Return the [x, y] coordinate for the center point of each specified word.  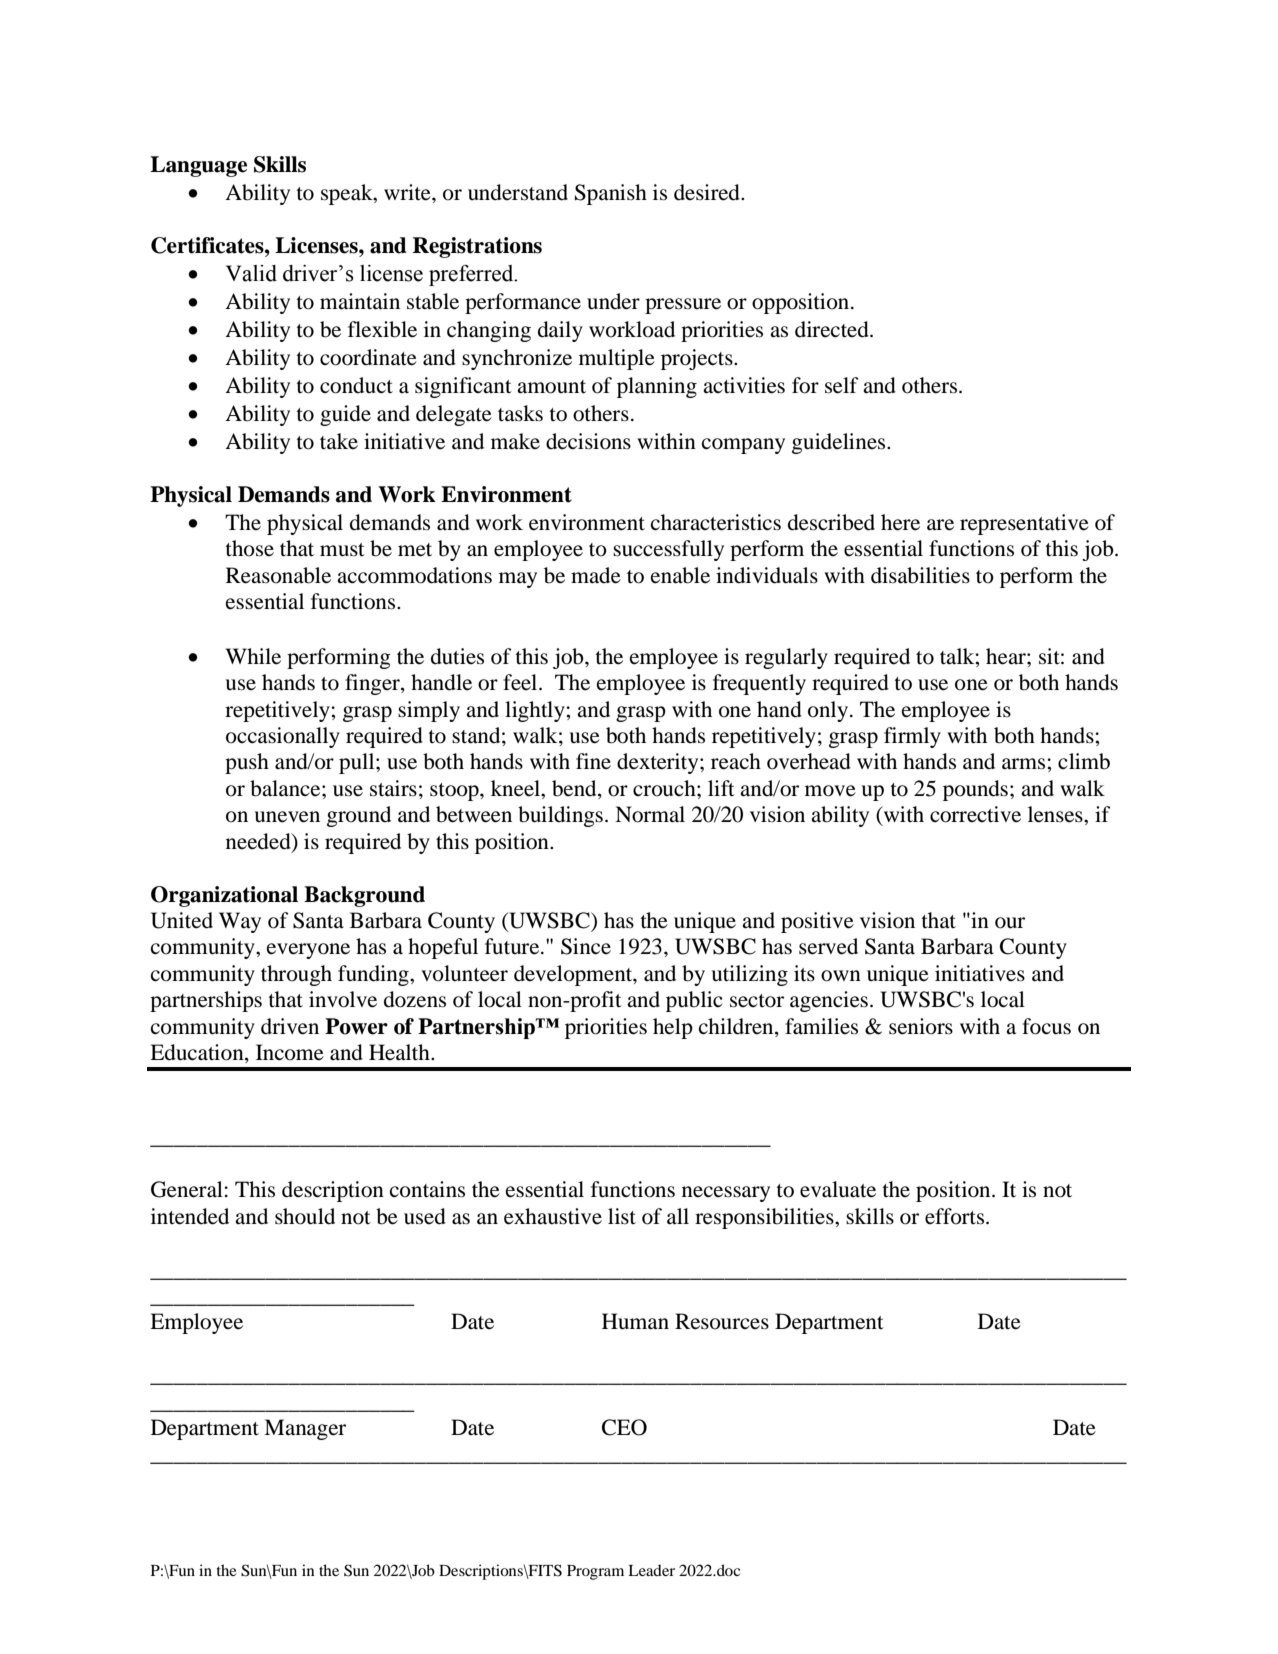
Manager [305, 1429]
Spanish [611, 194]
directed [833, 329]
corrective [975, 814]
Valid [251, 273]
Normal [650, 814]
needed [259, 841]
